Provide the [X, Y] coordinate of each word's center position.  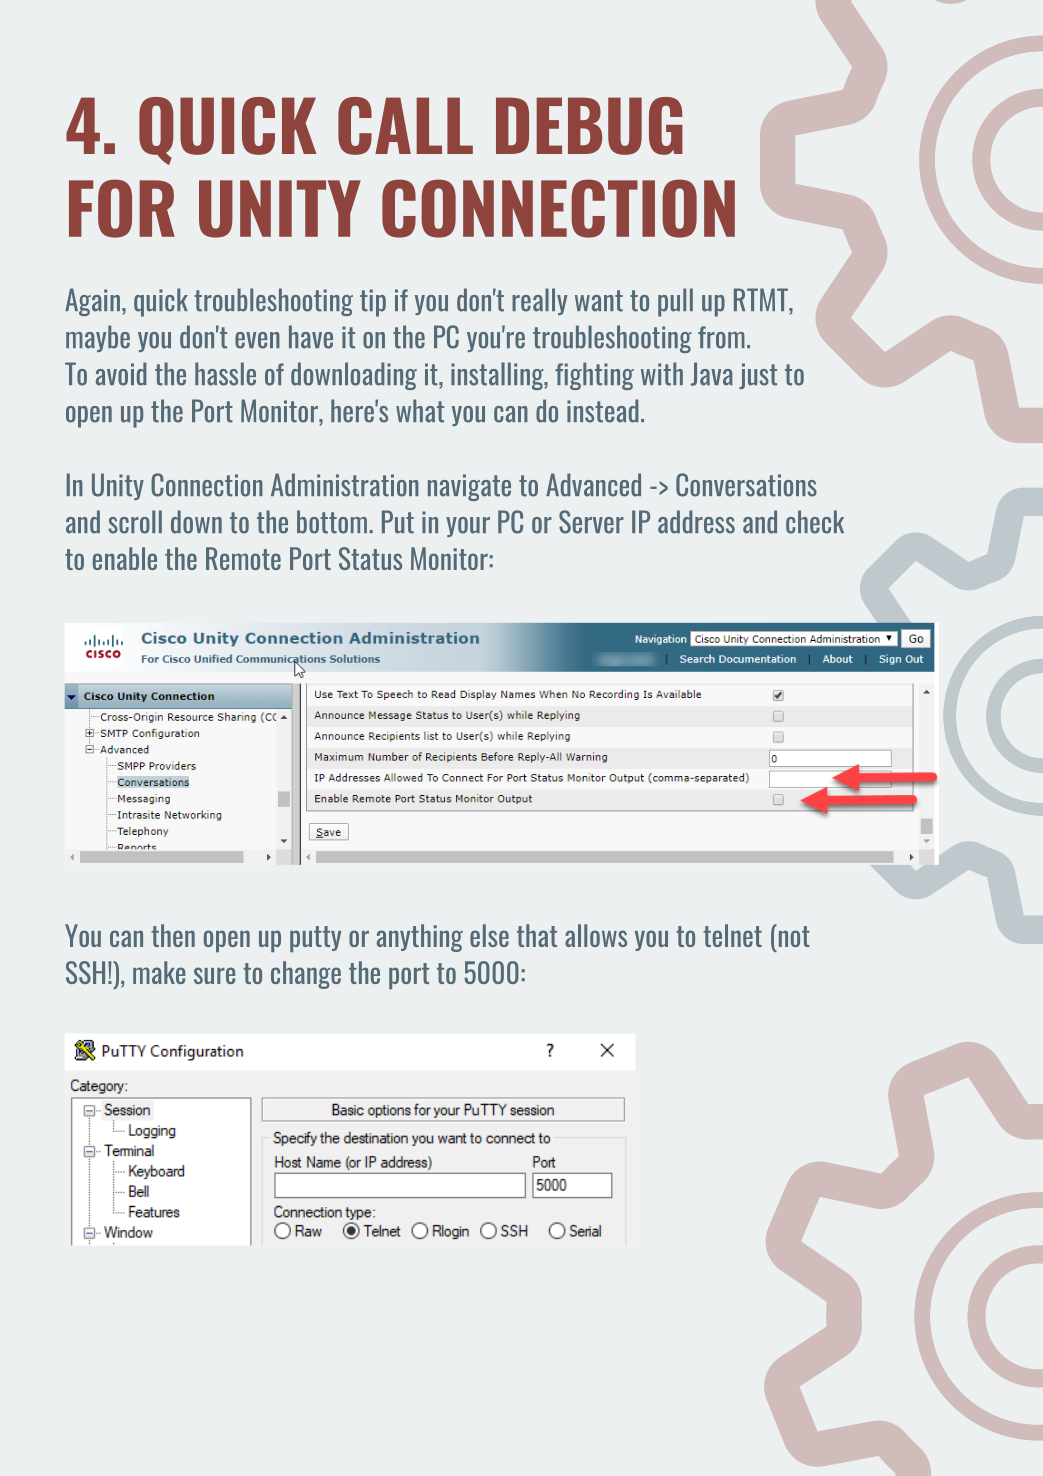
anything [420, 938]
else [489, 935]
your [468, 527]
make [159, 972]
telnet [732, 935]
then [173, 935]
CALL [405, 126]
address [696, 522]
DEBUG [589, 126]
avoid [121, 374]
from [721, 337]
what [420, 411]
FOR [122, 208]
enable [125, 558]
